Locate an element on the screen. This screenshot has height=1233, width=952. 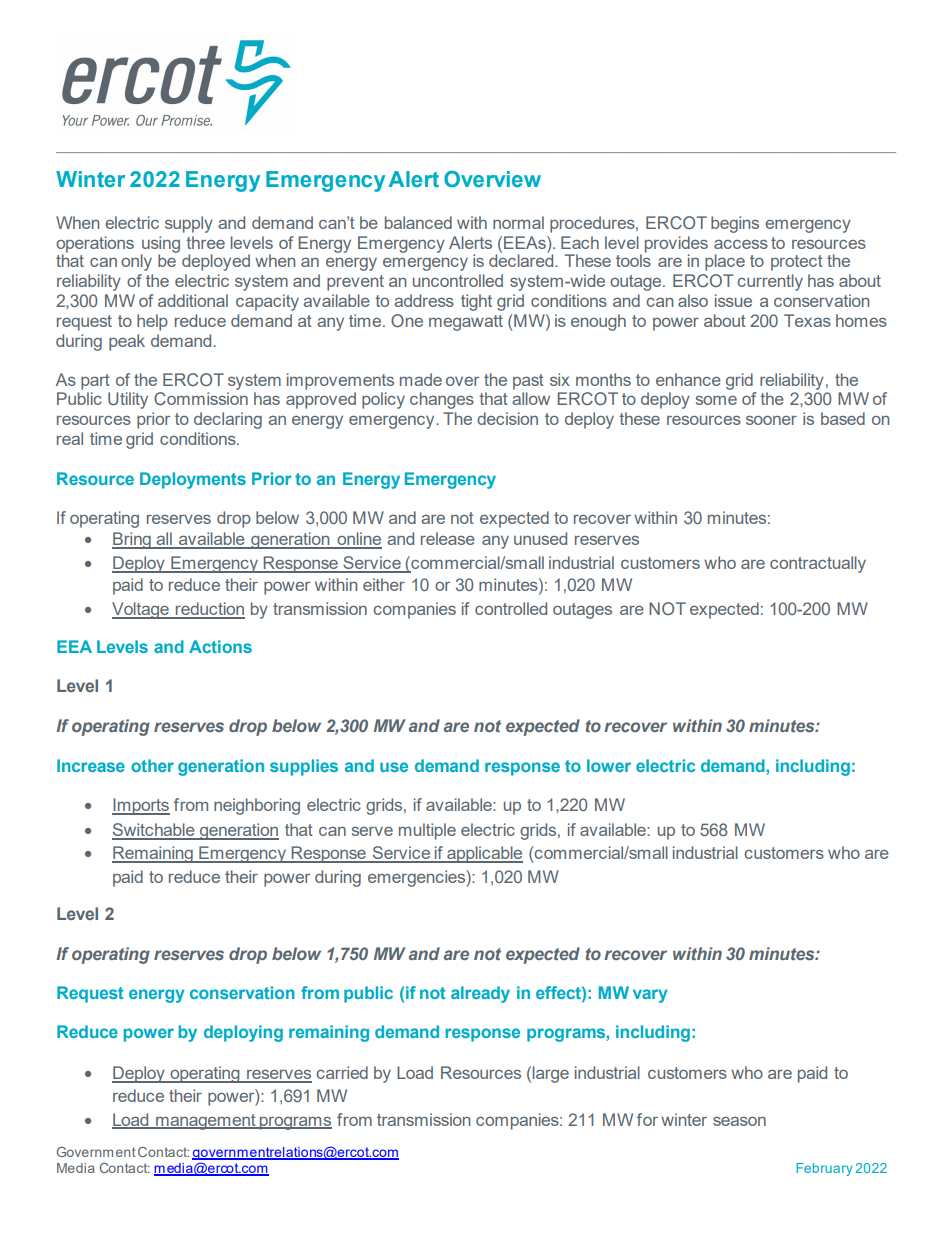
lower is located at coordinates (609, 765).
